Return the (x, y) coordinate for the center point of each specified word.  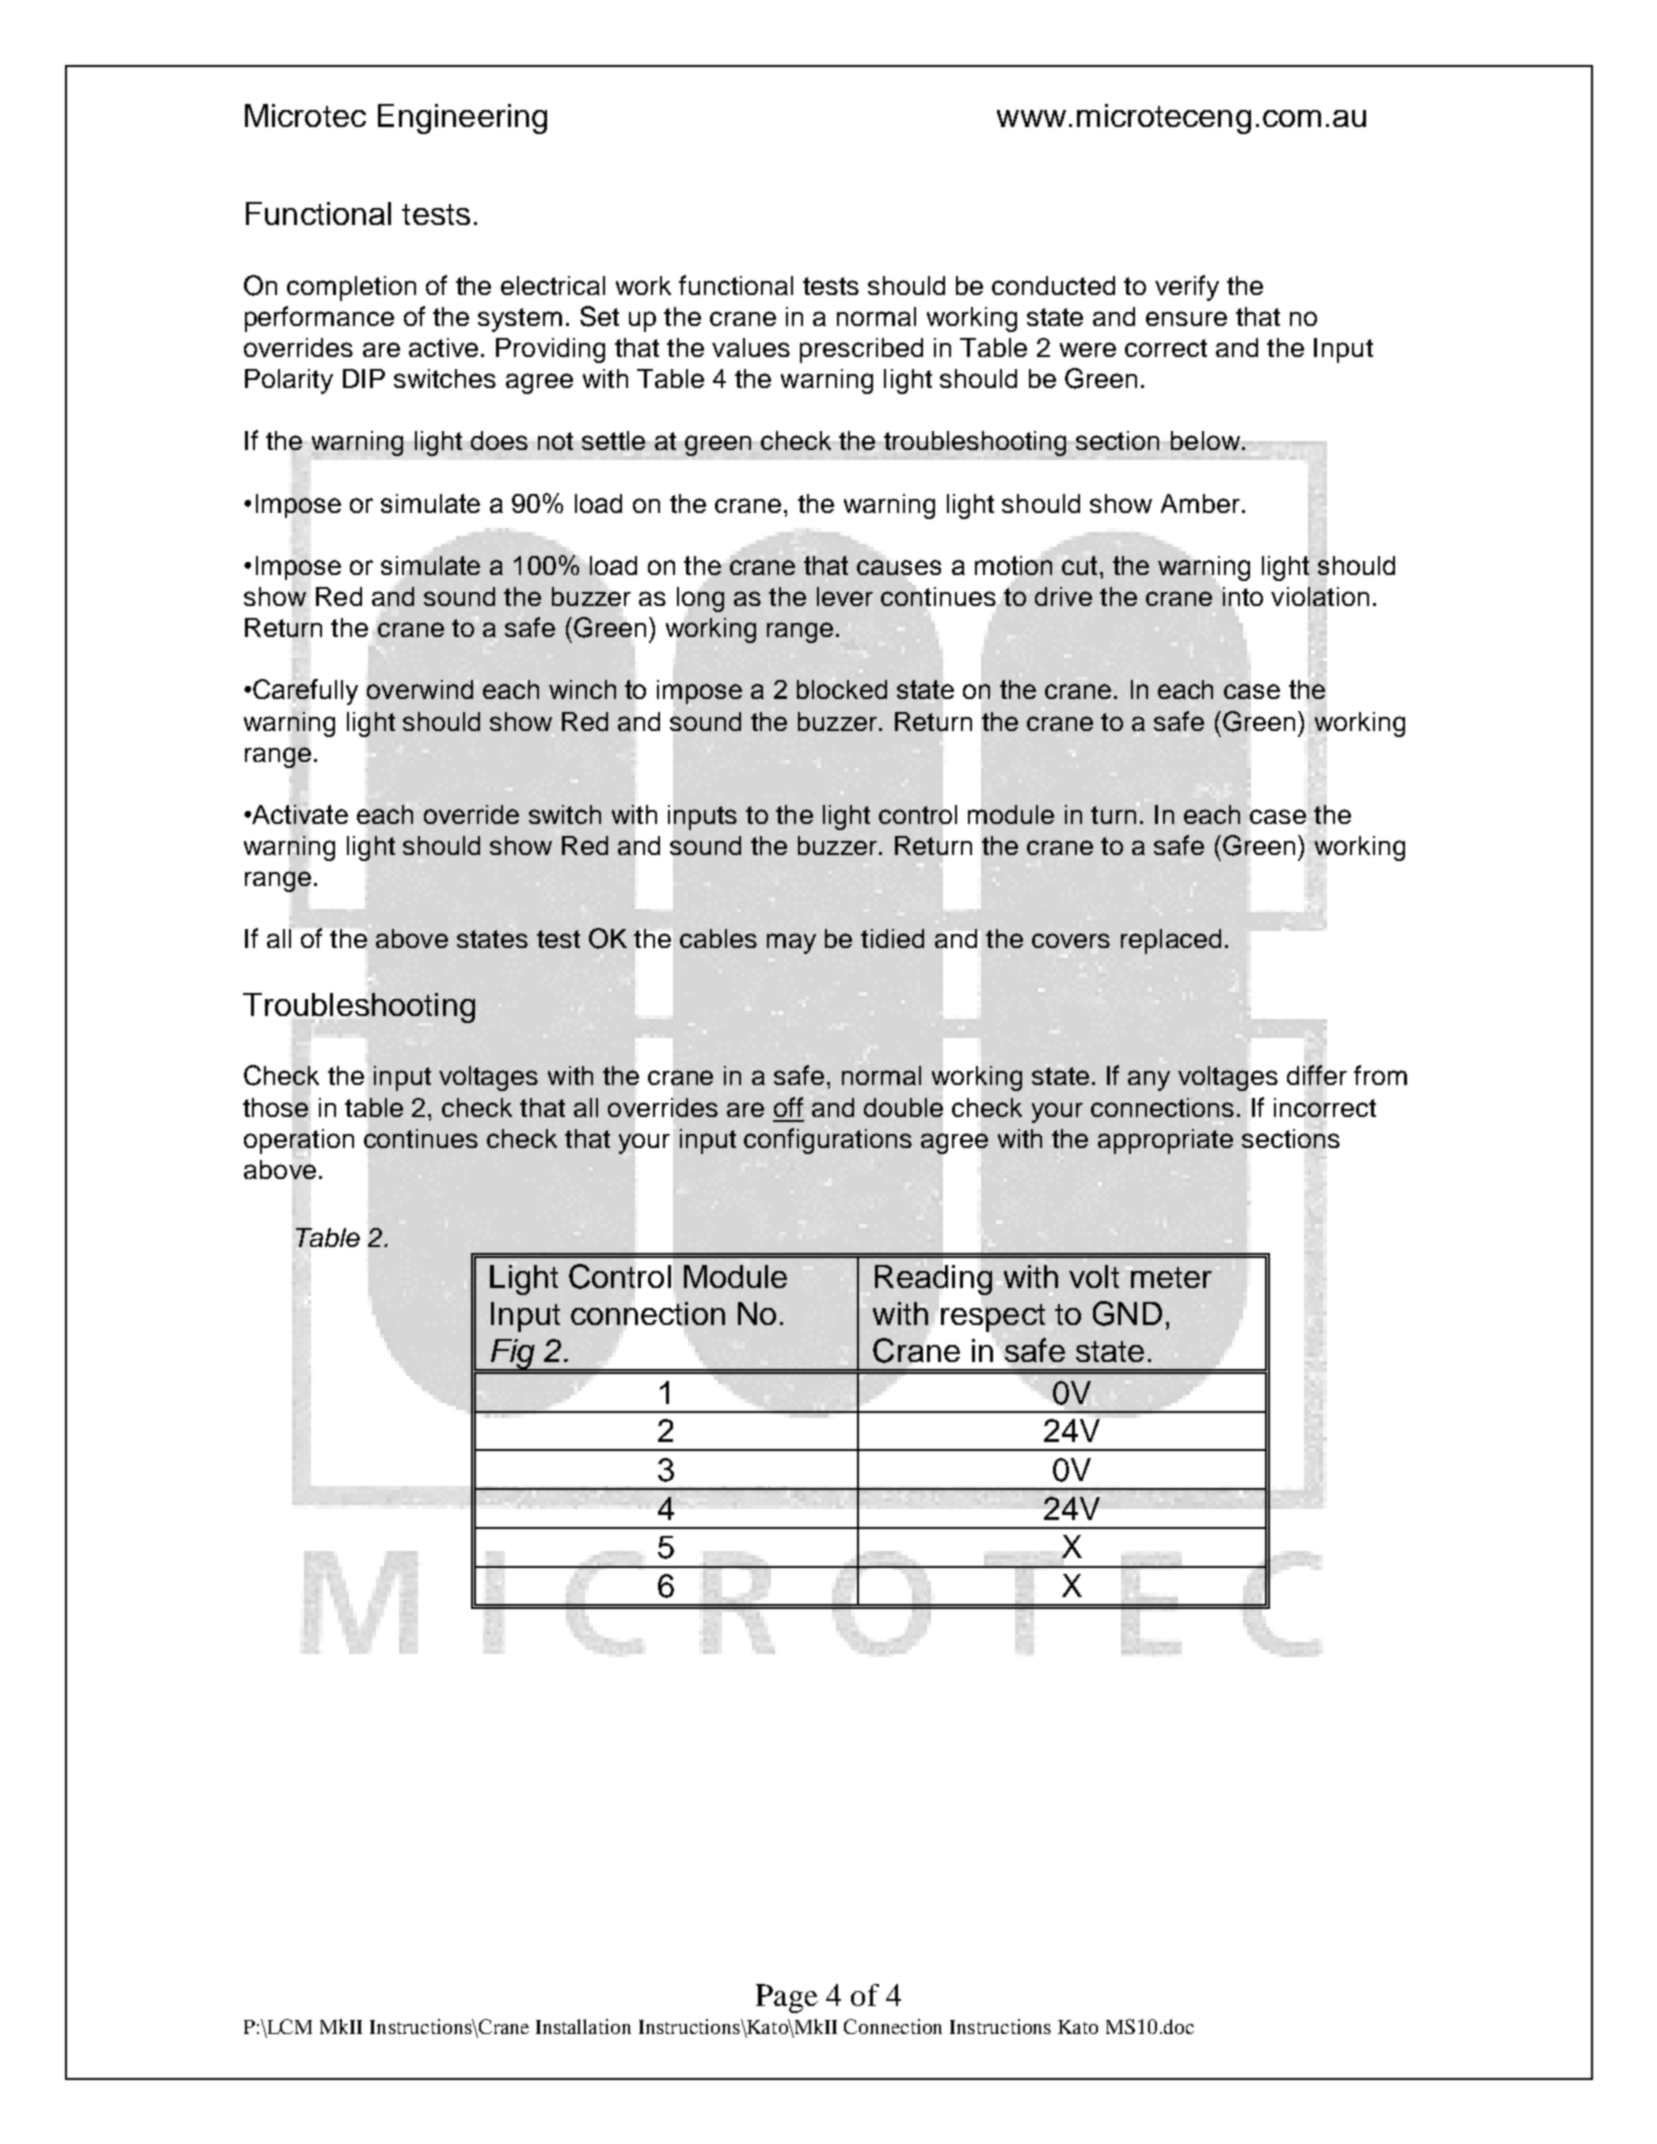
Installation (583, 2026)
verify (1187, 288)
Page (787, 1998)
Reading (933, 1280)
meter (1171, 1277)
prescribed (861, 350)
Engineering (462, 119)
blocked (842, 689)
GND (1127, 1313)
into (1243, 596)
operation (299, 1142)
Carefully (305, 691)
